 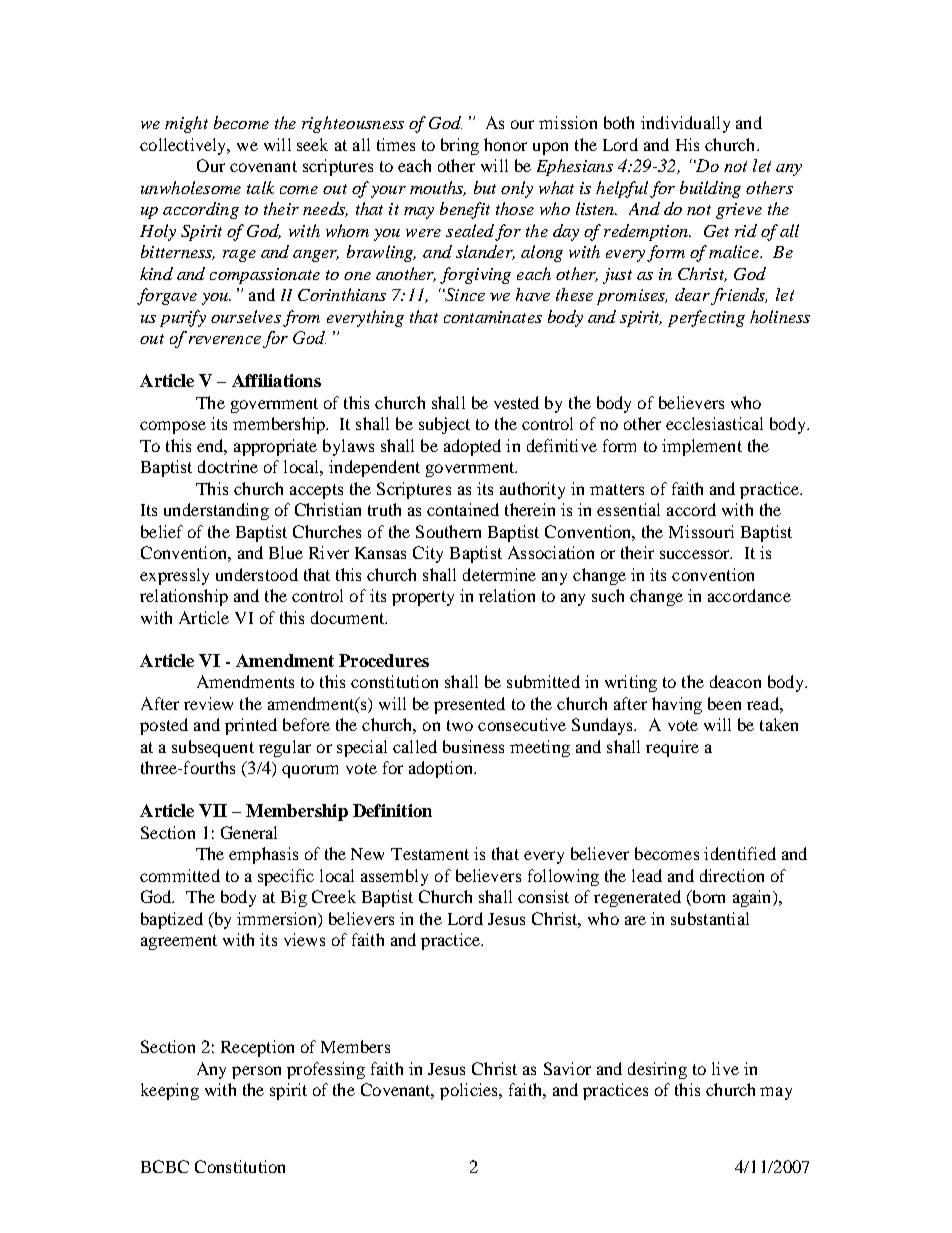 I want to click on person, so click(x=256, y=1072).
